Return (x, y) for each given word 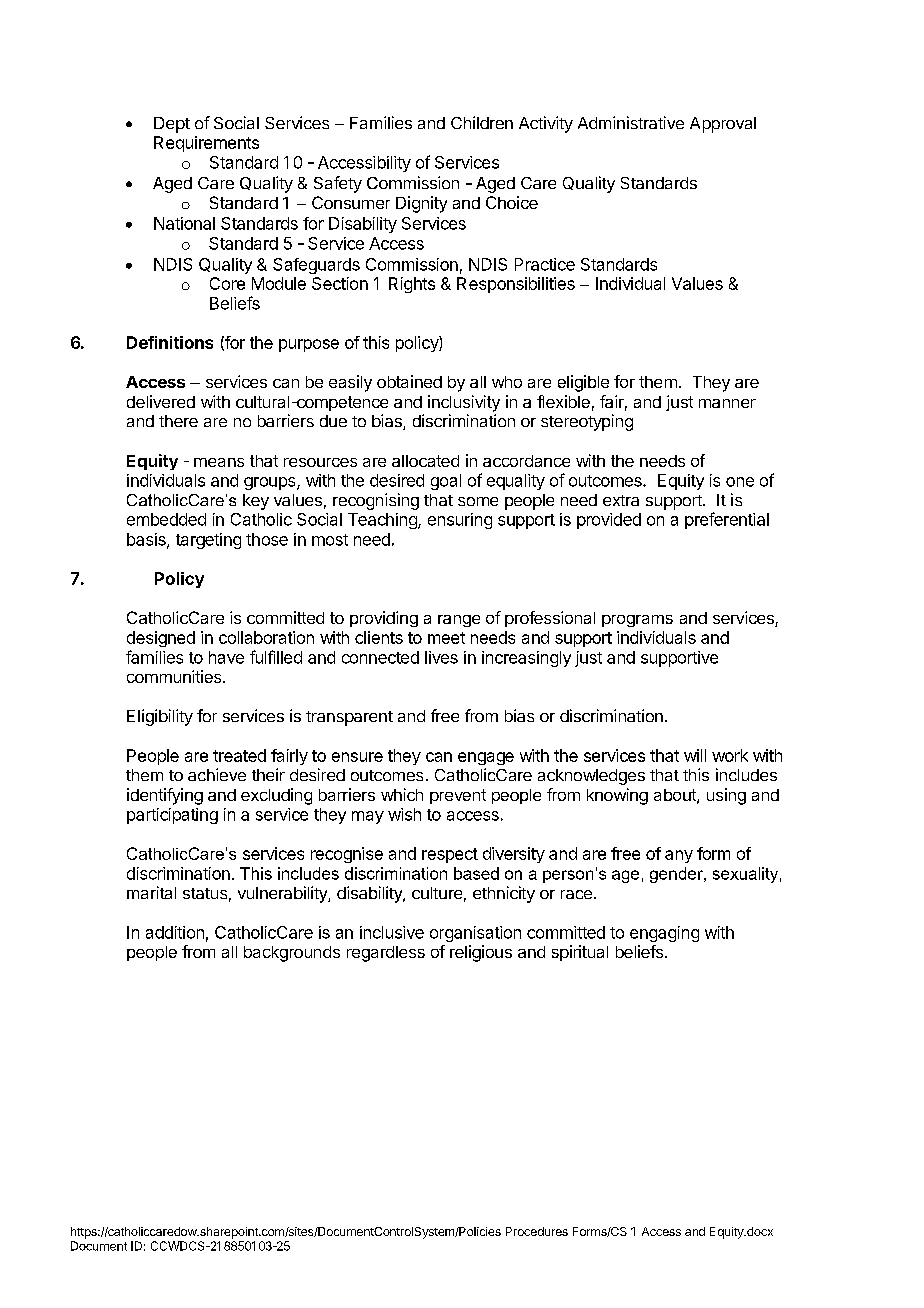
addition (175, 932)
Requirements (206, 144)
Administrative (631, 122)
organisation (475, 934)
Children (482, 122)
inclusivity (464, 403)
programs (637, 621)
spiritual (580, 953)
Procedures (537, 1231)
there (178, 421)
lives (441, 657)
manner (727, 403)
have (226, 657)
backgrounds (292, 954)
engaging (664, 934)
